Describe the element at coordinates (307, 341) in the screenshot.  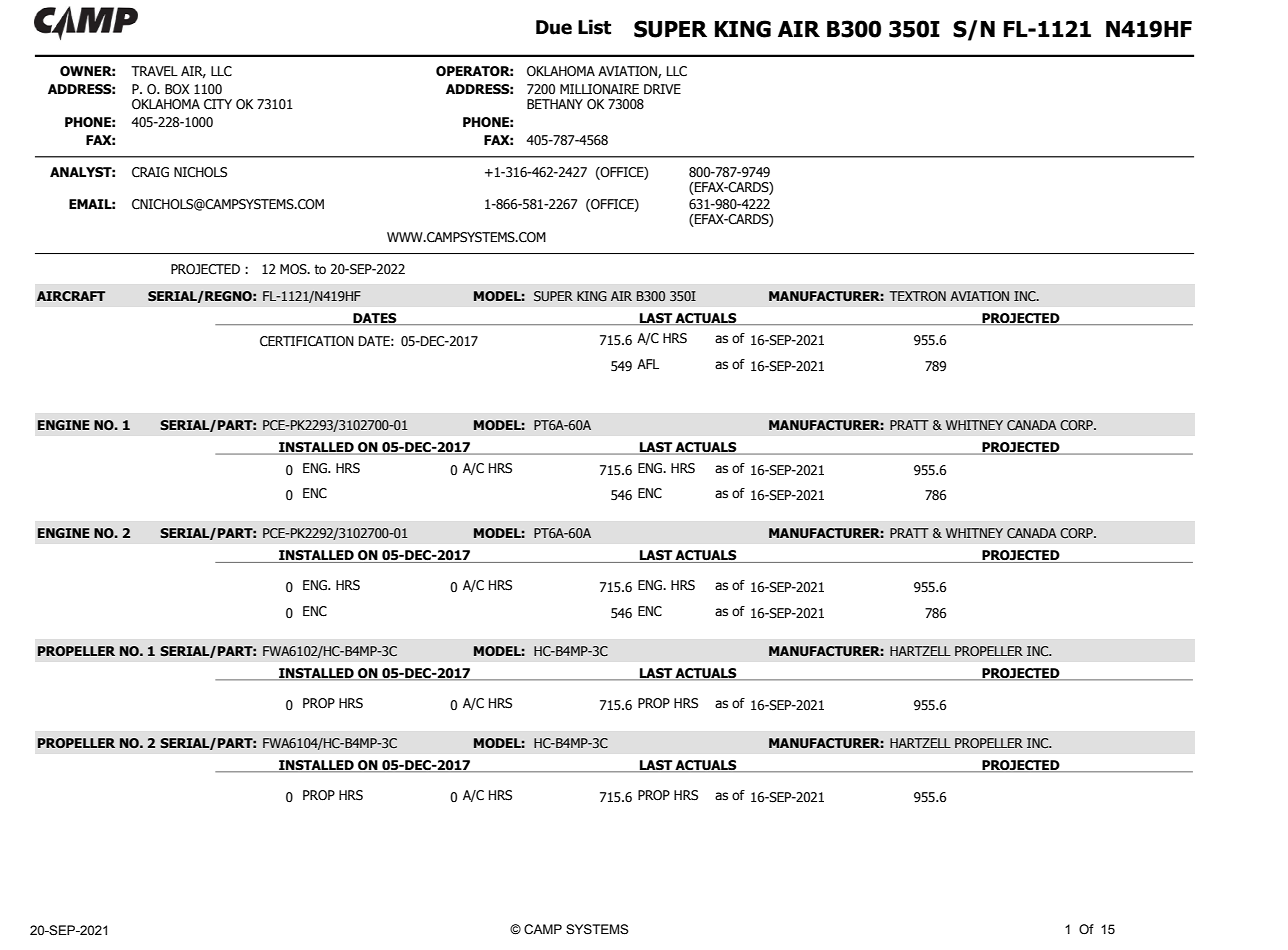
I see `CERTIFICATION` at that location.
